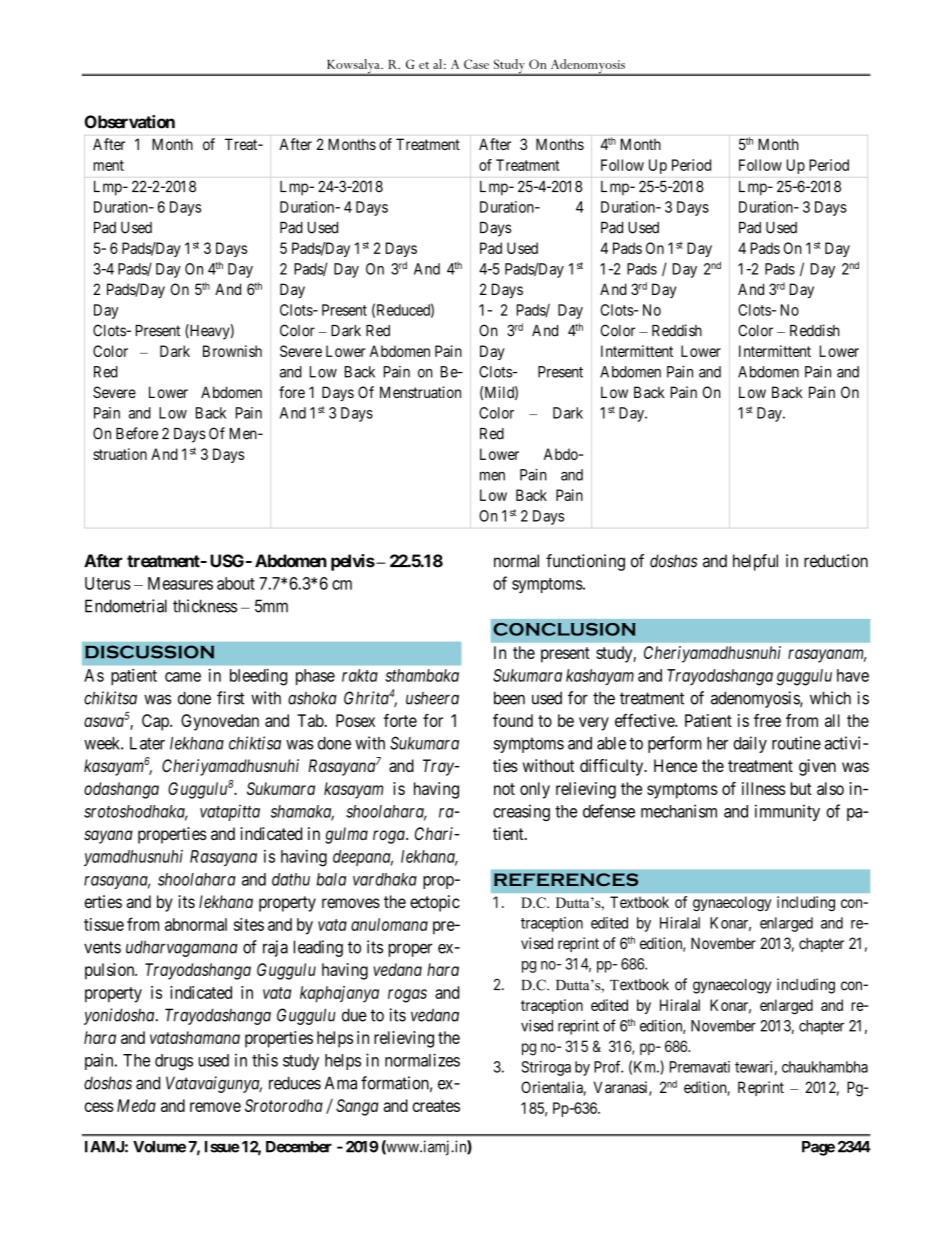  What do you see at coordinates (564, 629) in the screenshot?
I see `CONCLUSION` at bounding box center [564, 629].
